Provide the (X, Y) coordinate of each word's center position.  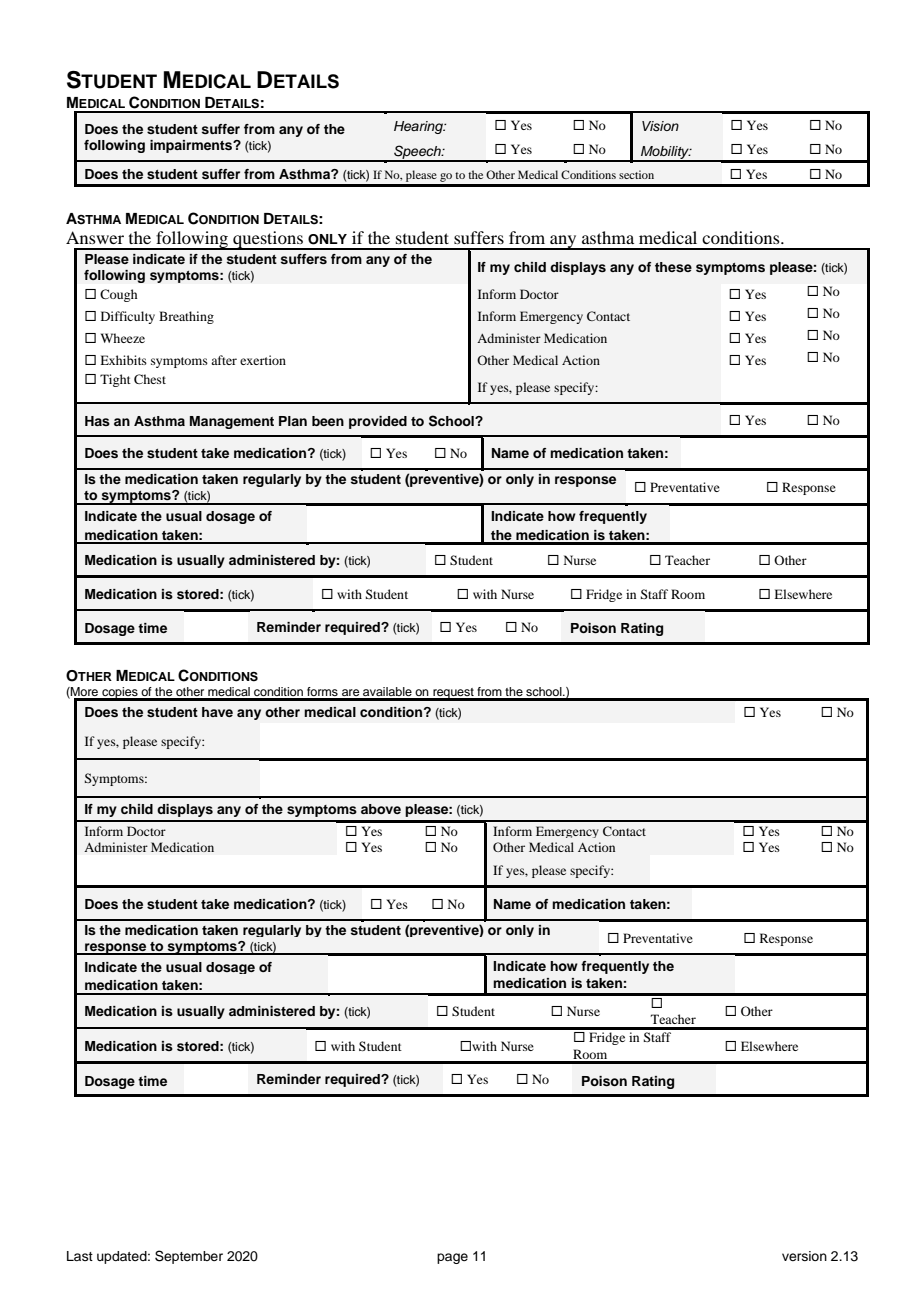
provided (378, 422)
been (328, 421)
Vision (660, 126)
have (217, 712)
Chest (150, 379)
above (381, 809)
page (452, 1258)
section (636, 174)
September (189, 1257)
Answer (95, 237)
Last (80, 1256)
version (804, 1256)
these (673, 267)
